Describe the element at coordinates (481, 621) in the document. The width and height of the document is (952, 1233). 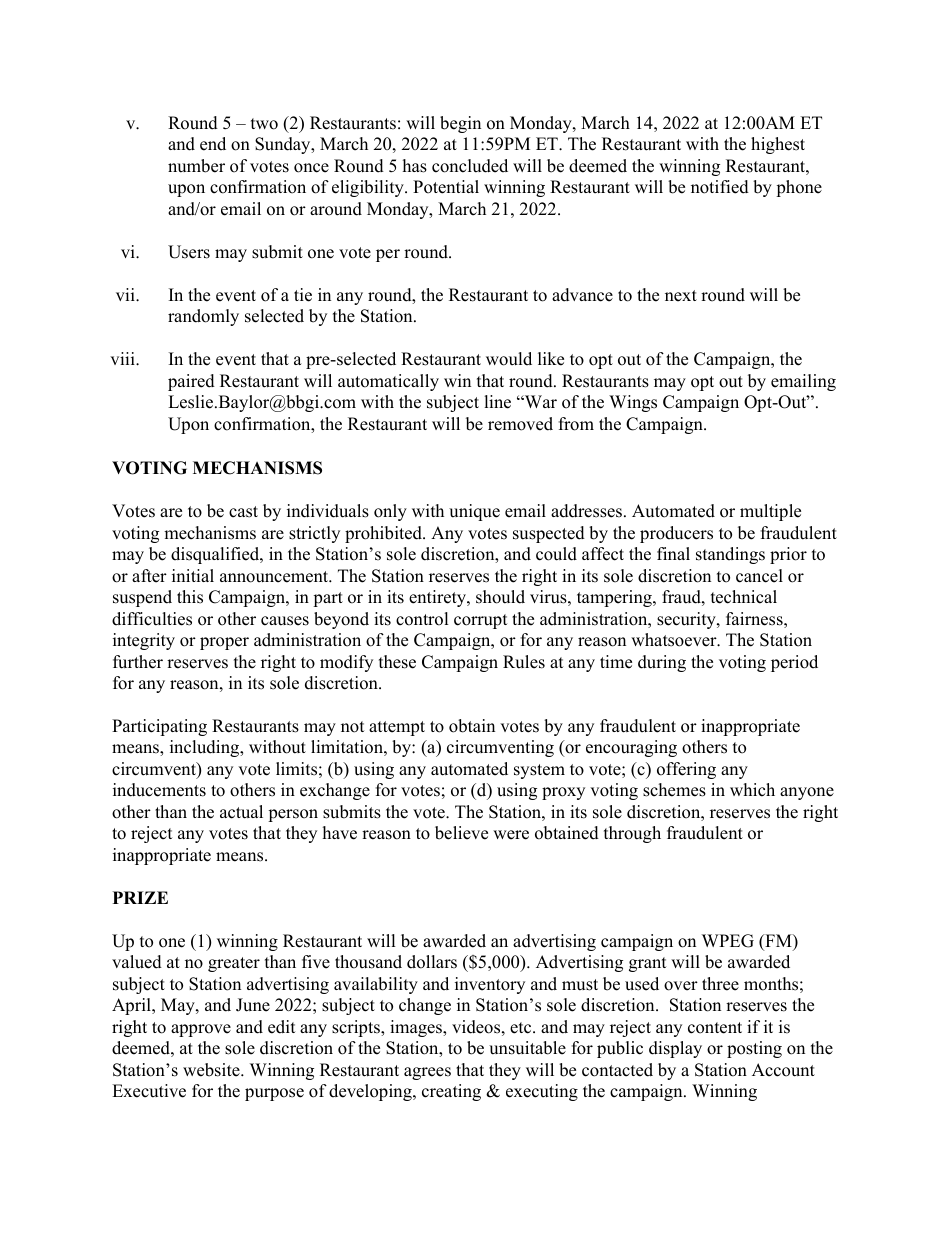
I see `corrupt` at that location.
